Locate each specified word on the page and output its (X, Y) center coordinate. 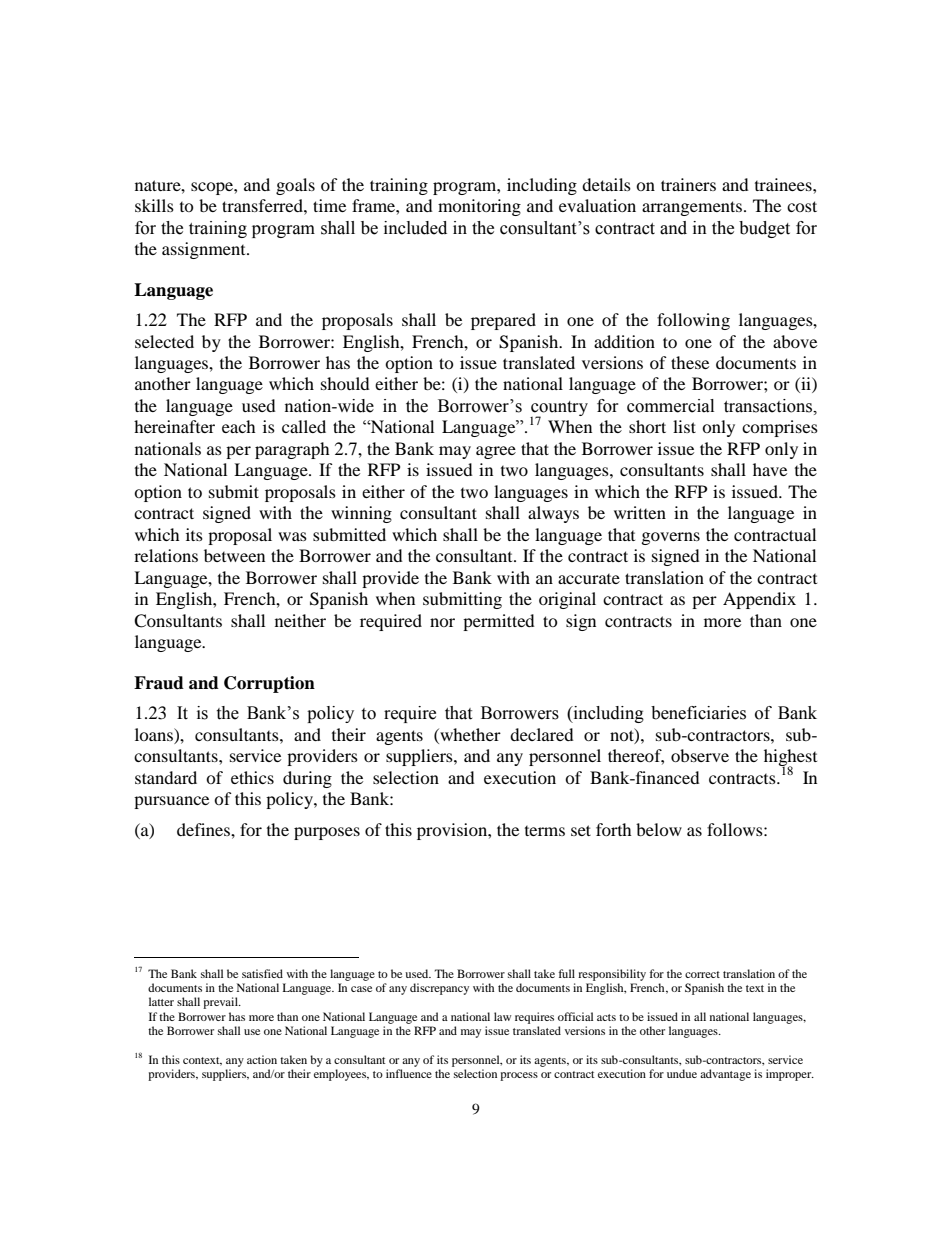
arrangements (692, 208)
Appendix (759, 600)
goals (295, 186)
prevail (221, 1003)
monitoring (479, 207)
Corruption (269, 684)
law (502, 1016)
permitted (499, 622)
